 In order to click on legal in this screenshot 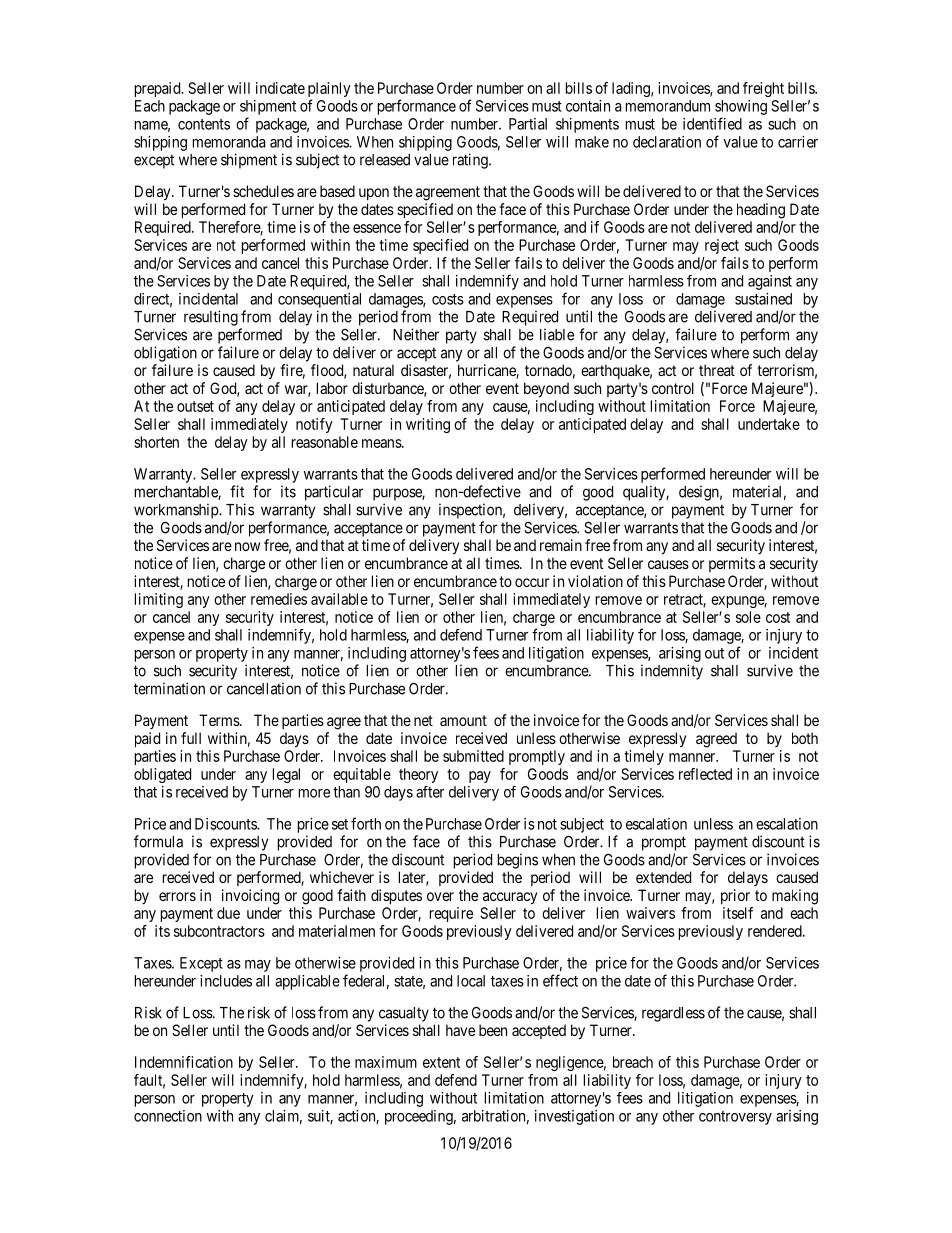, I will do `click(286, 775)`.
